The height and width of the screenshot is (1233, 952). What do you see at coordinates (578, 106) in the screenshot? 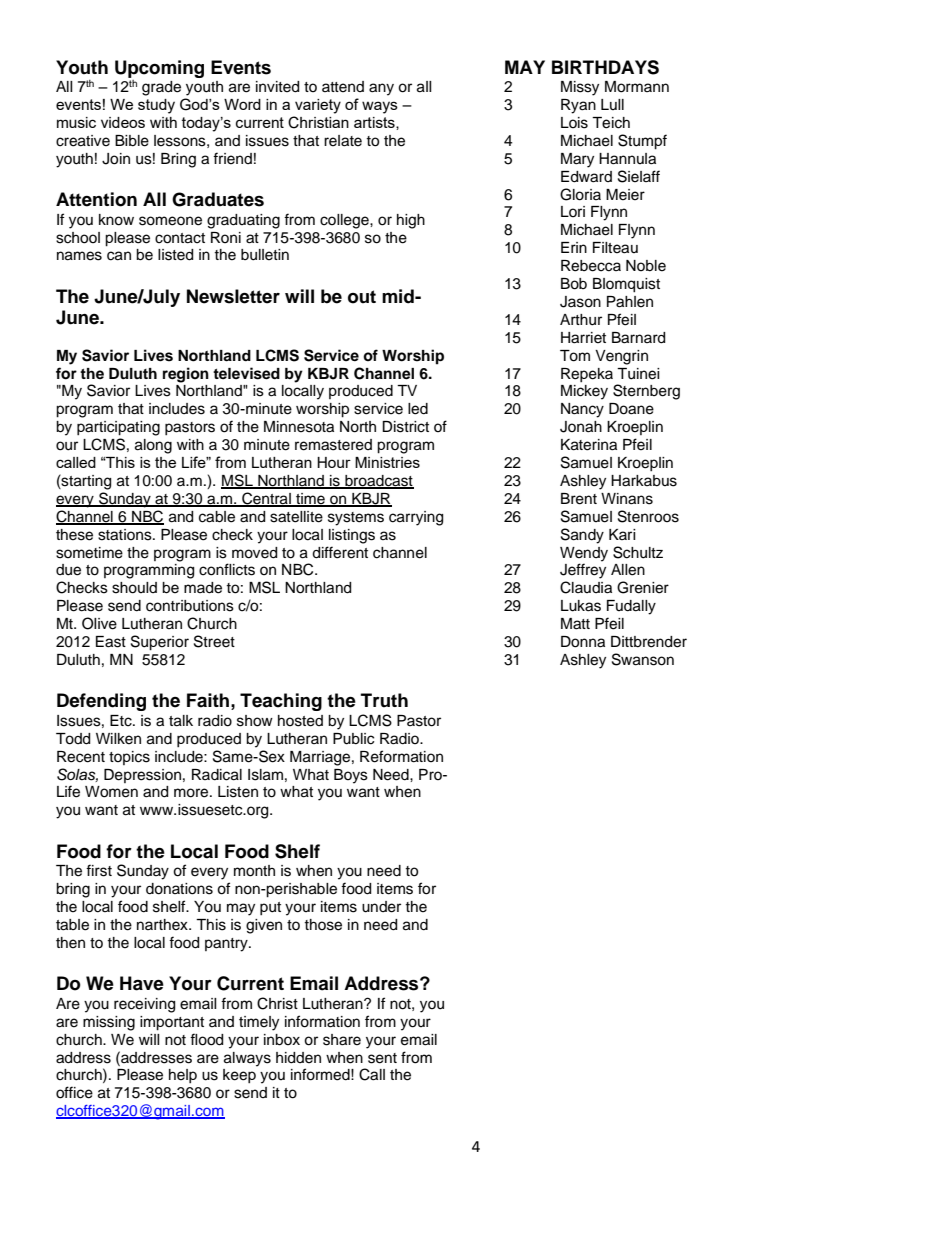
I see `Ryan` at bounding box center [578, 106].
